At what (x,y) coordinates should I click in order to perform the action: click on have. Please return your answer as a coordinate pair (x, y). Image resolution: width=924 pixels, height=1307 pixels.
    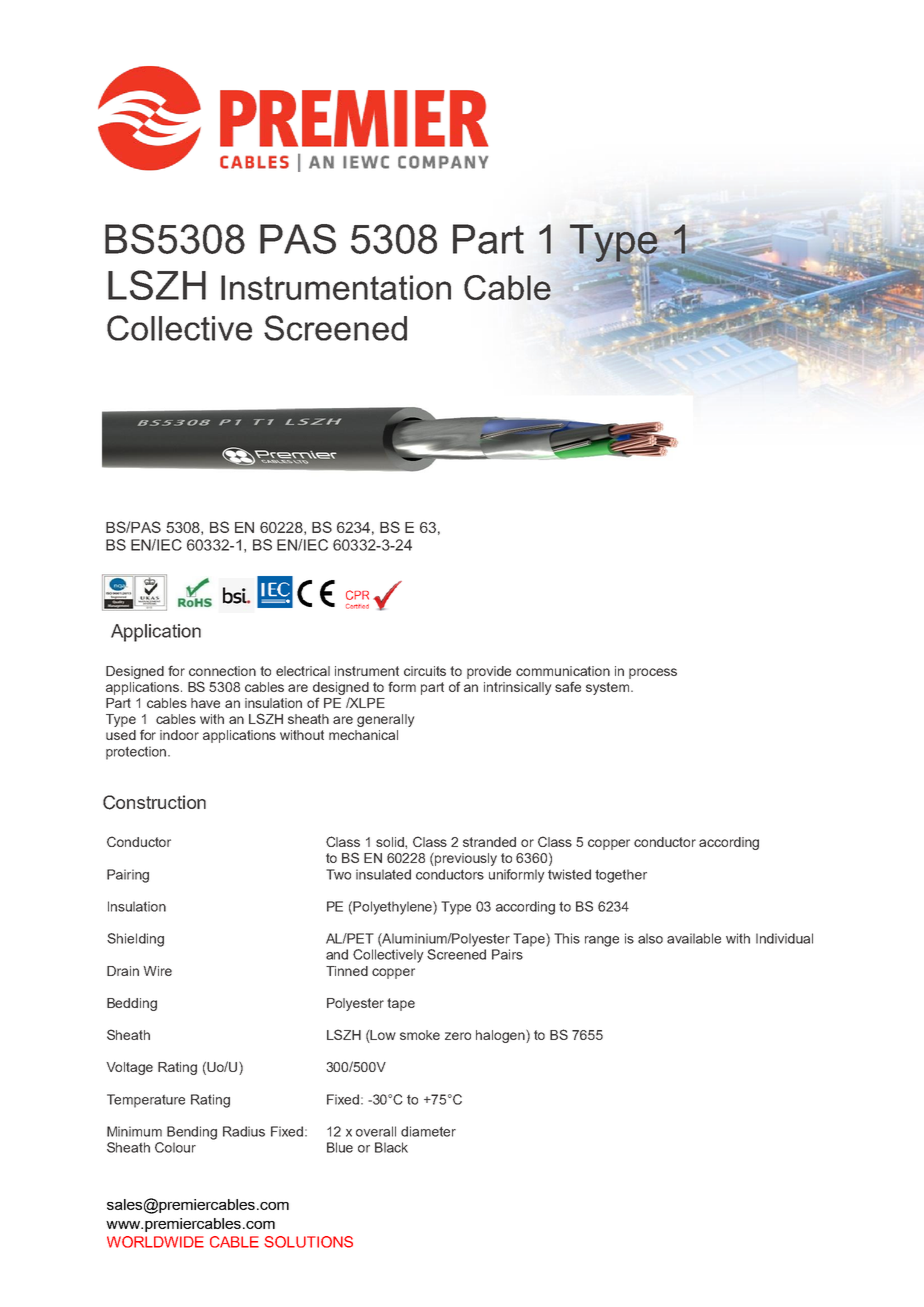
    Looking at the image, I should click on (205, 703).
